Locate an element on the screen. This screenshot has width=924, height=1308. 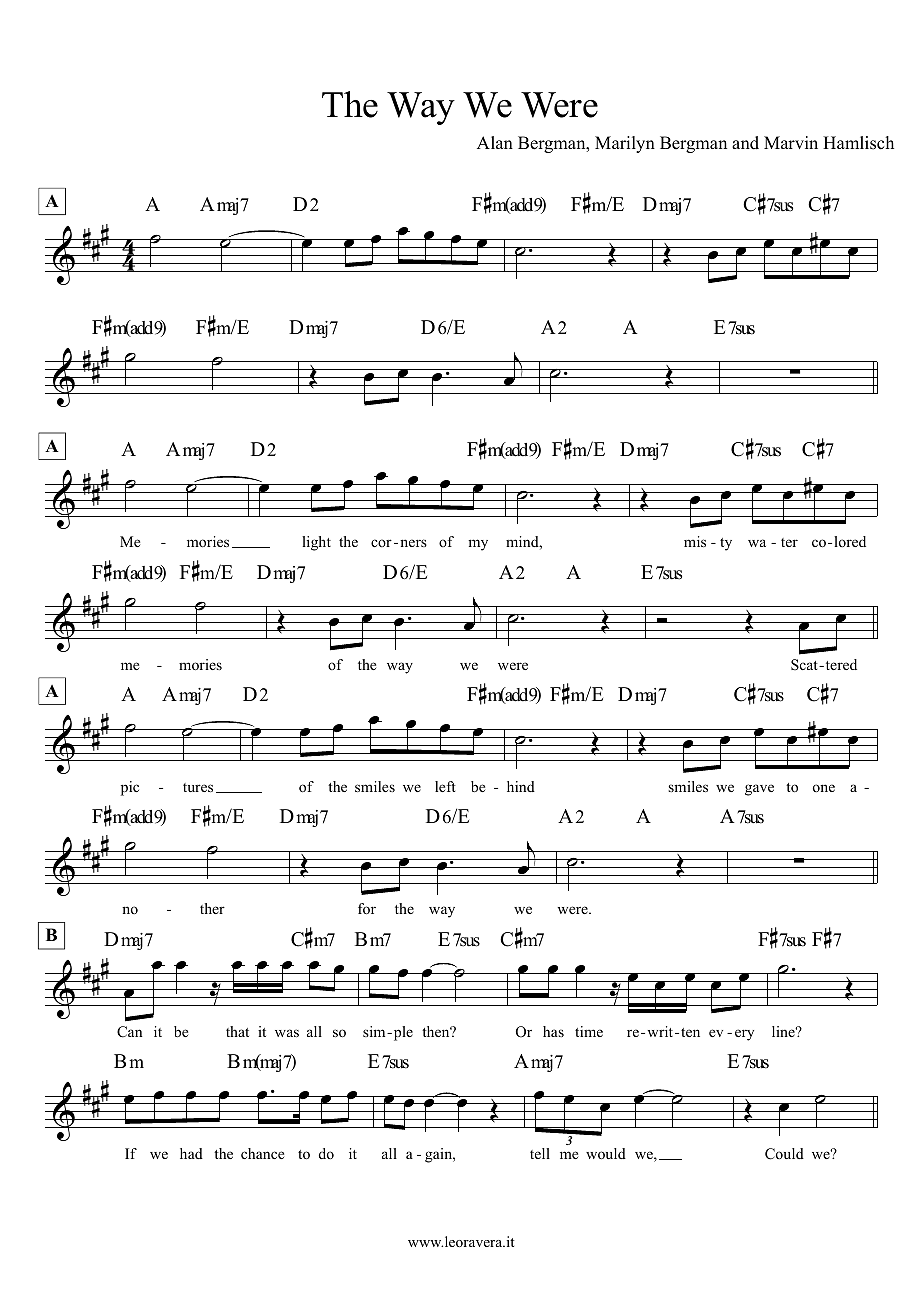
cor is located at coordinates (381, 543).
